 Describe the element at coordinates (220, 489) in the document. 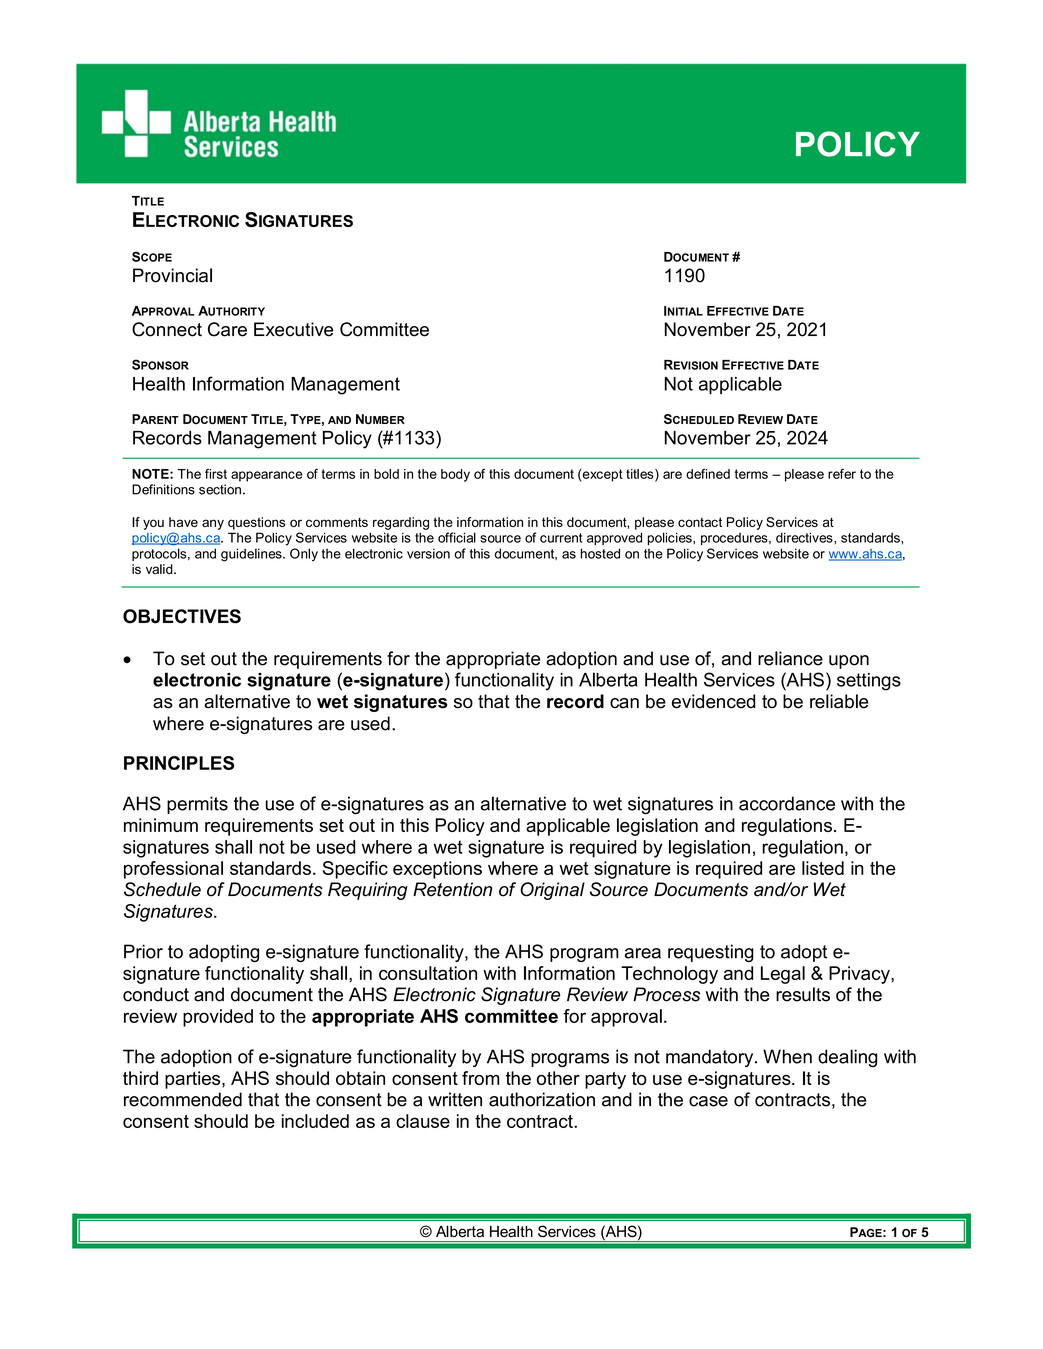

I see `section` at that location.
